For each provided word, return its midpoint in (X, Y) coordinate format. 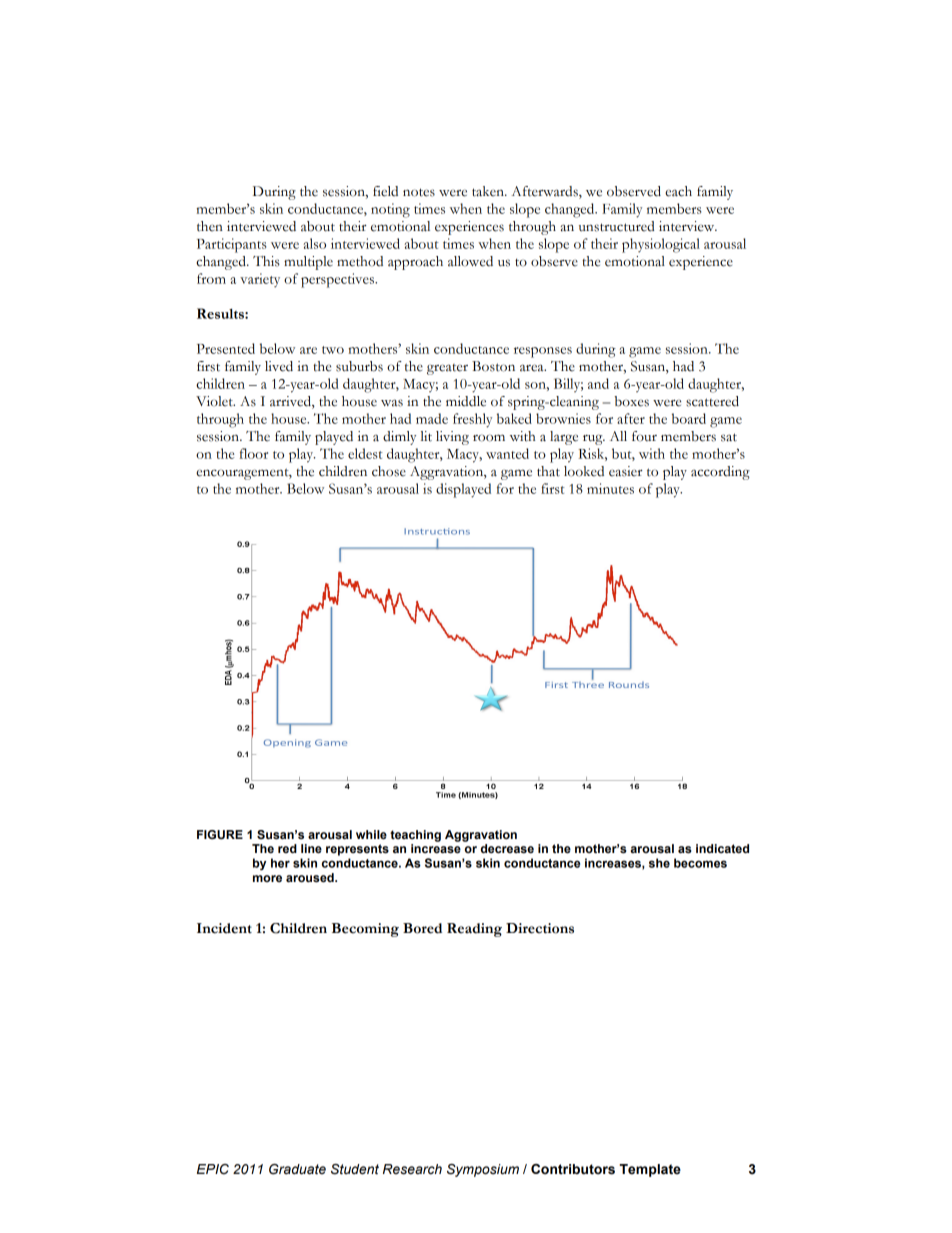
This (266, 261)
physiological (661, 245)
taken (489, 191)
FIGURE (220, 835)
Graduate (297, 1169)
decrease (507, 849)
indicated (722, 848)
